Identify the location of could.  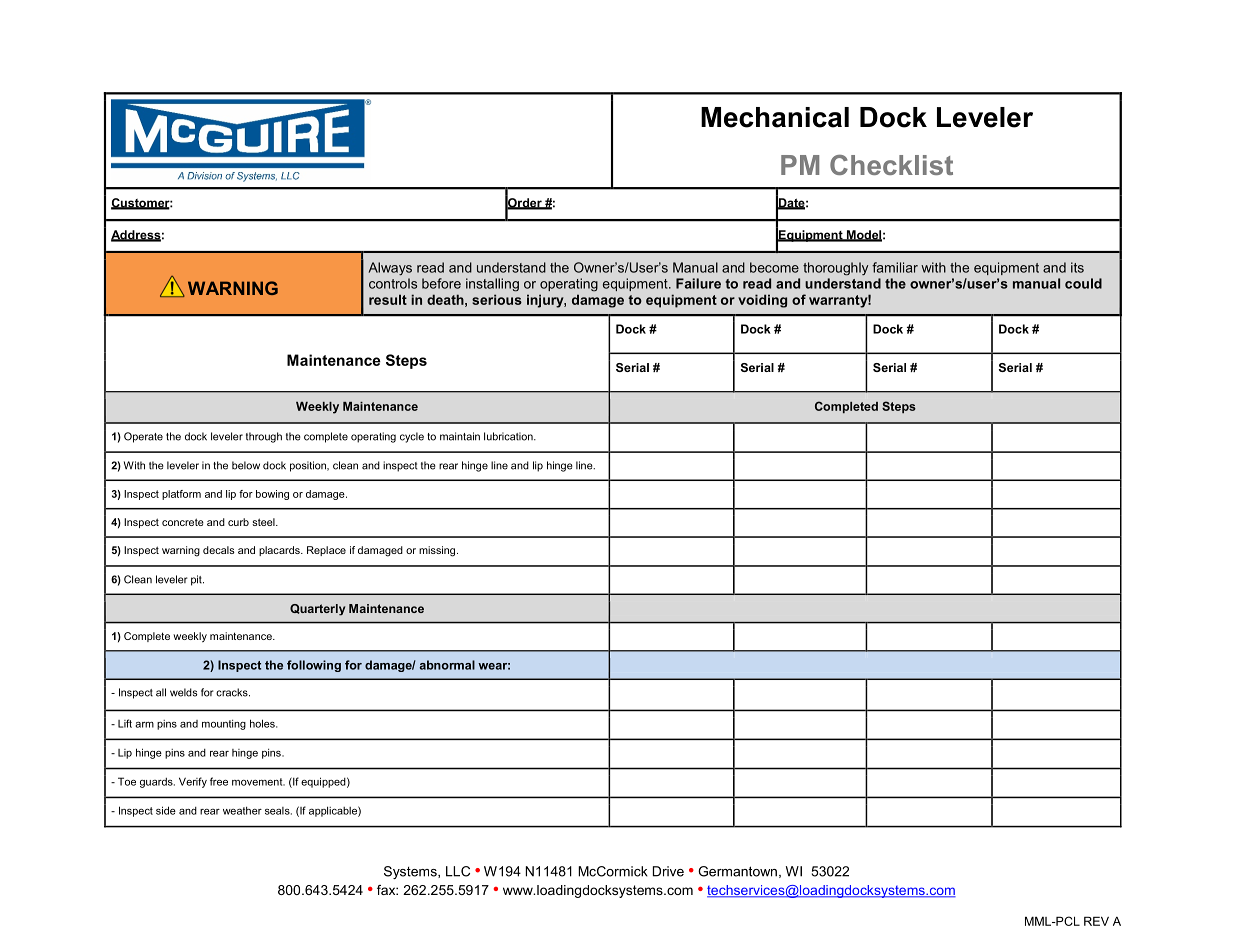
(1083, 283).
